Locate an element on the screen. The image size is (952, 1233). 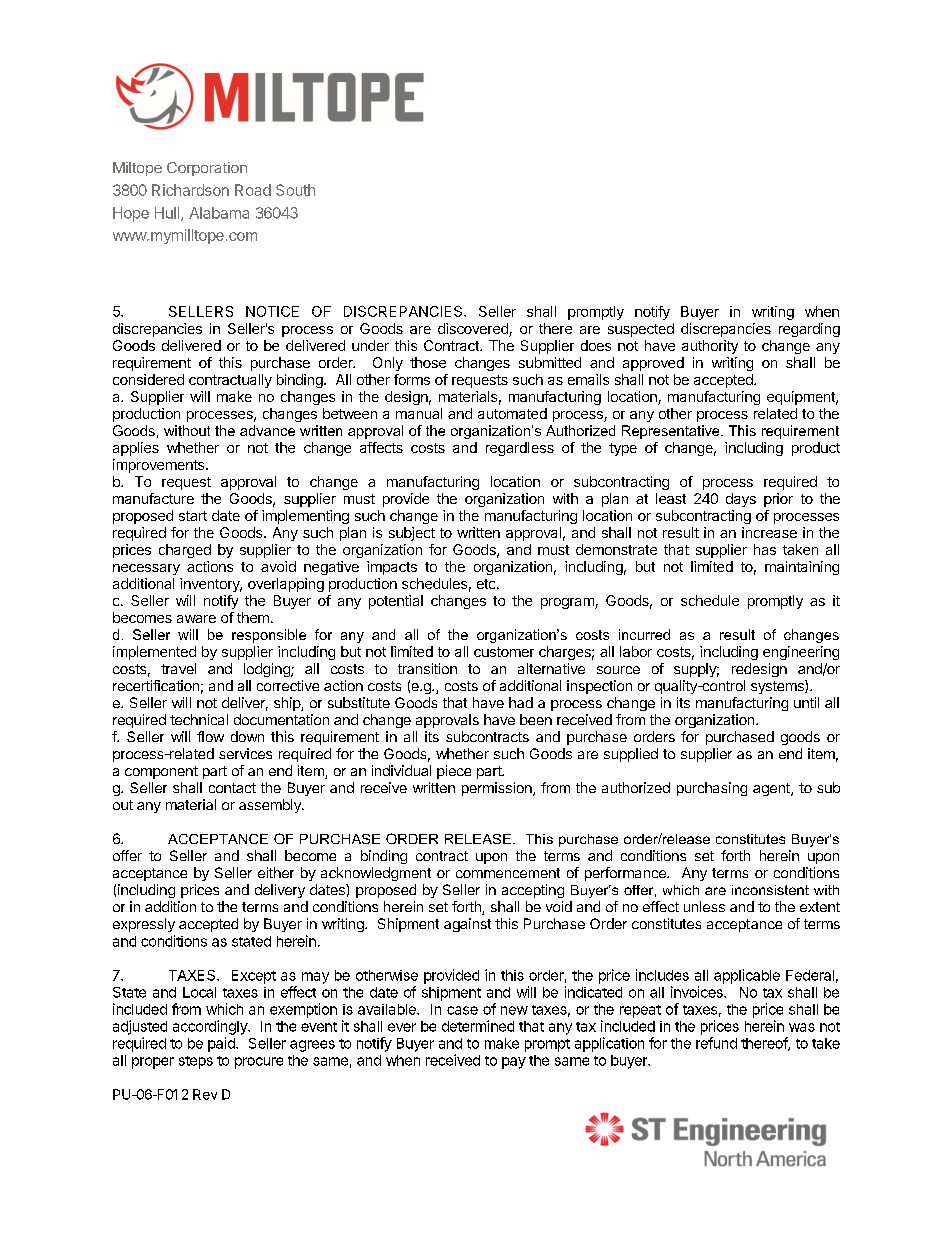
regarding is located at coordinates (809, 330).
